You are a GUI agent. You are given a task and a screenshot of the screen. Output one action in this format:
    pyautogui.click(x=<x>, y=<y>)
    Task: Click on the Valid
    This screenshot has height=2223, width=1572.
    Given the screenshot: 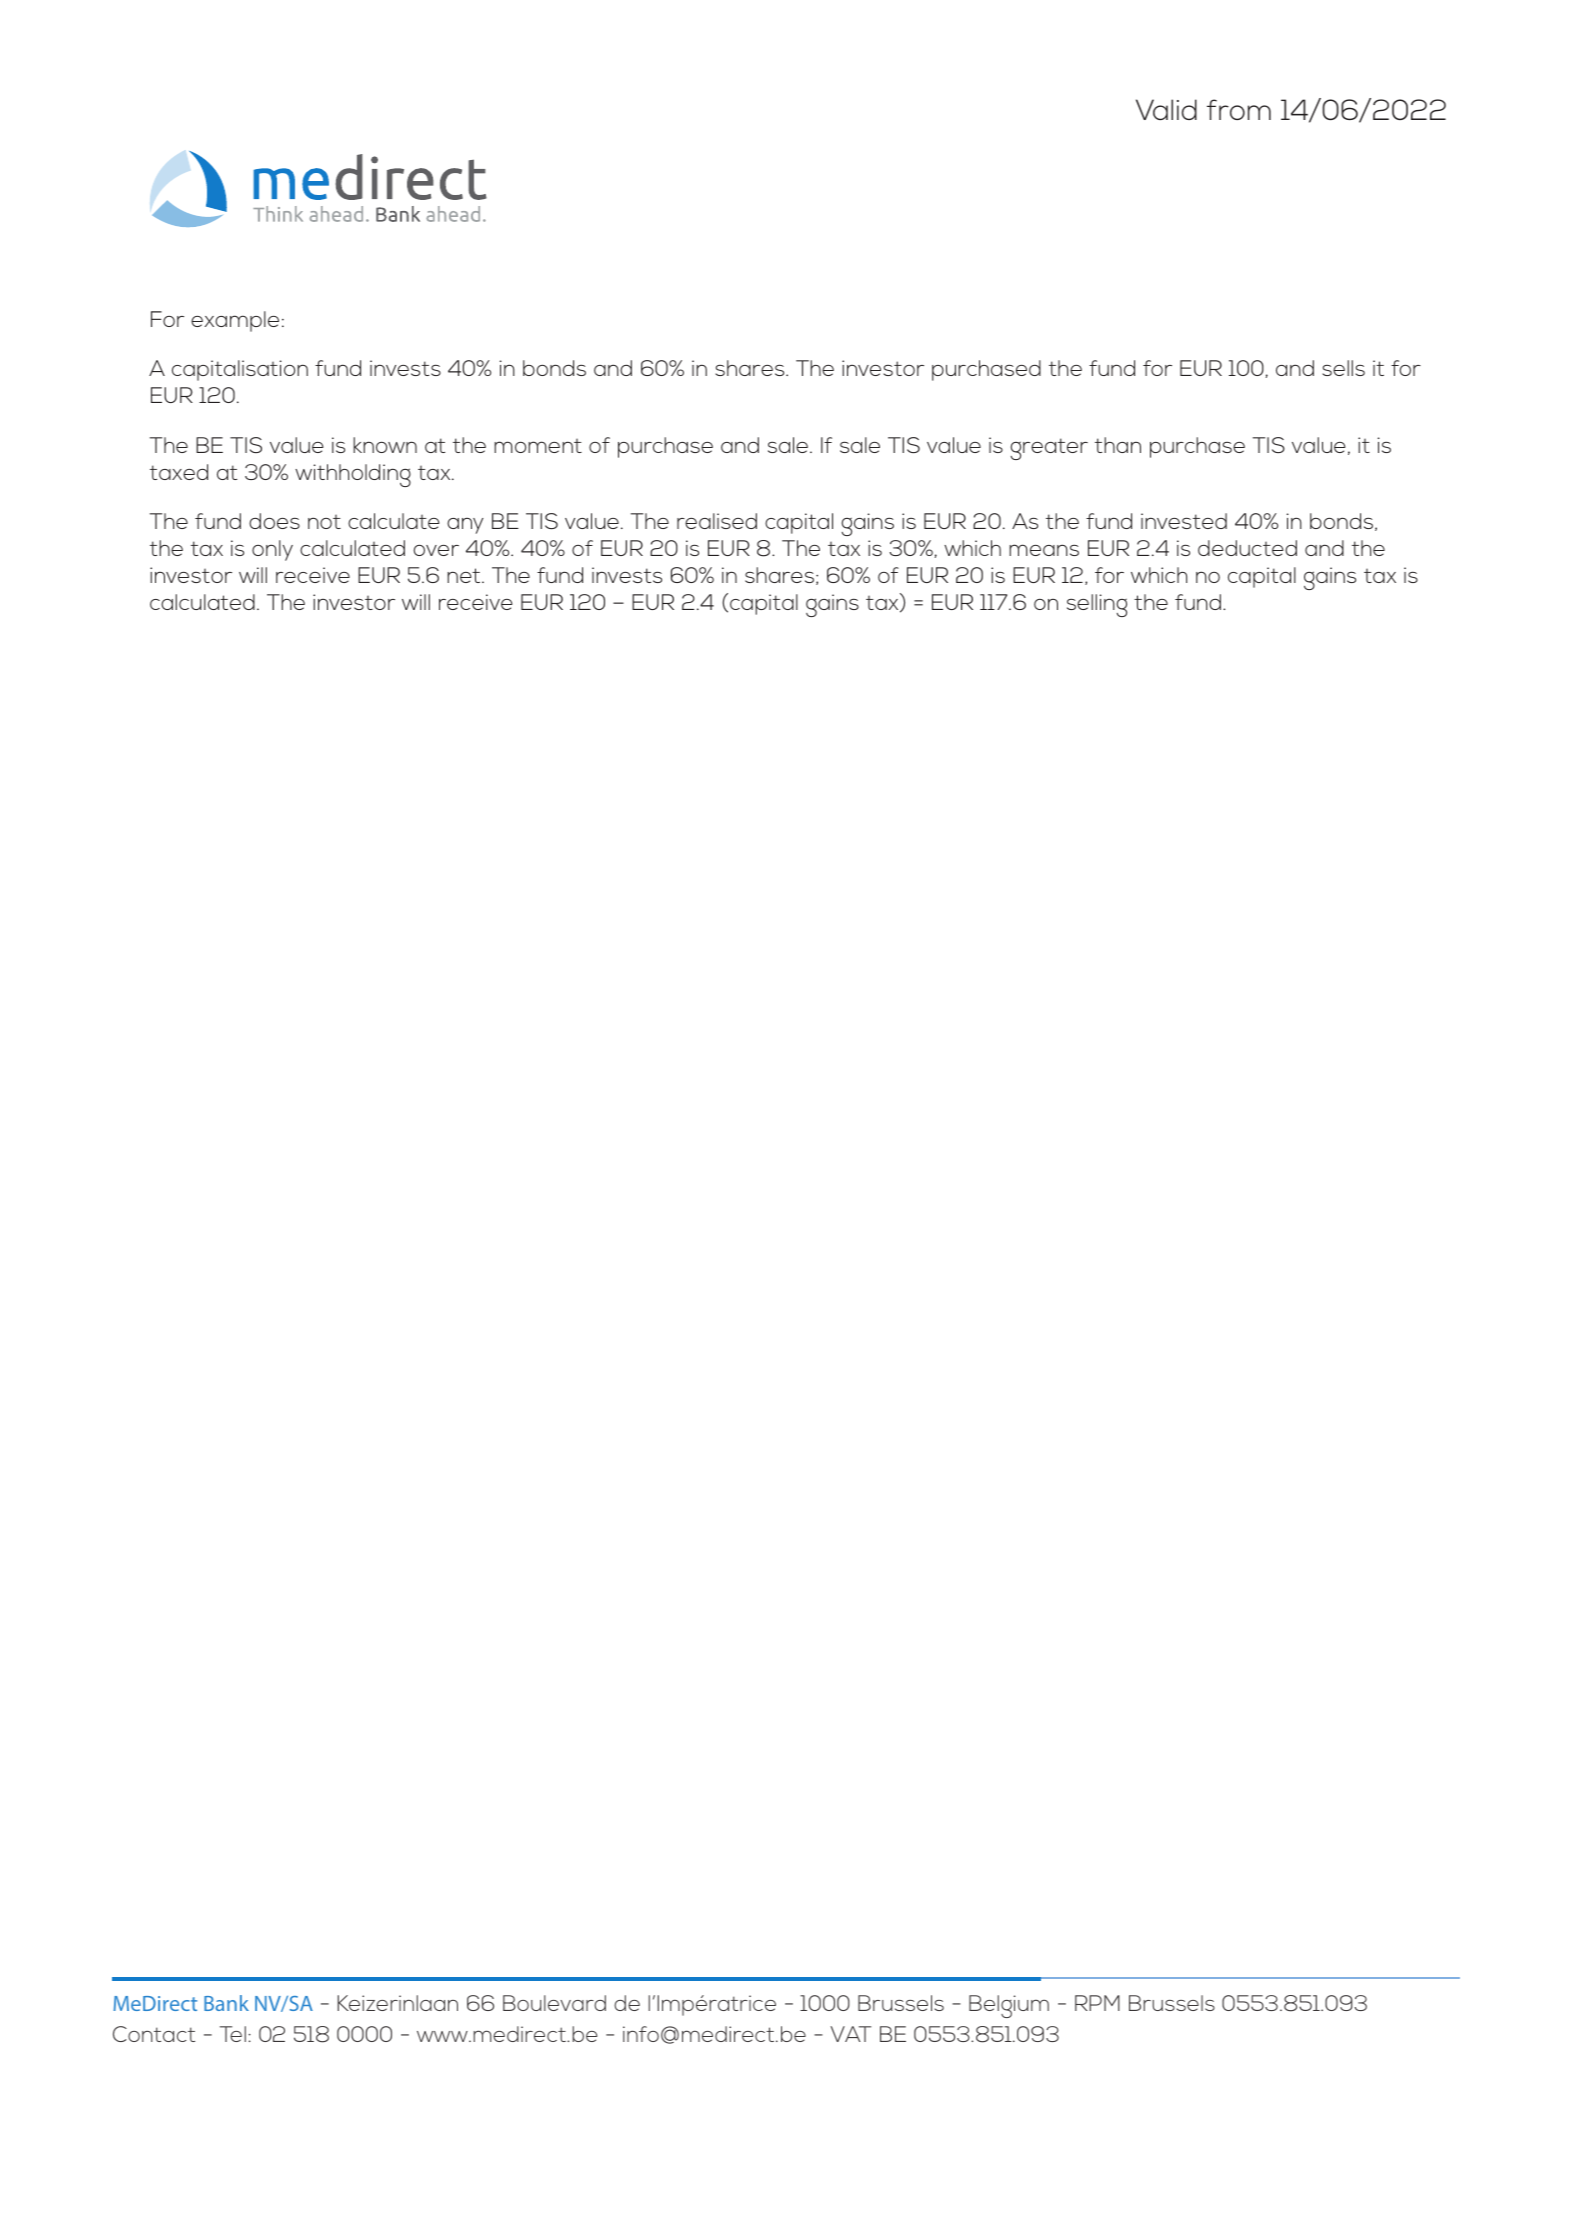 What is the action you would take?
    pyautogui.click(x=1166, y=109)
